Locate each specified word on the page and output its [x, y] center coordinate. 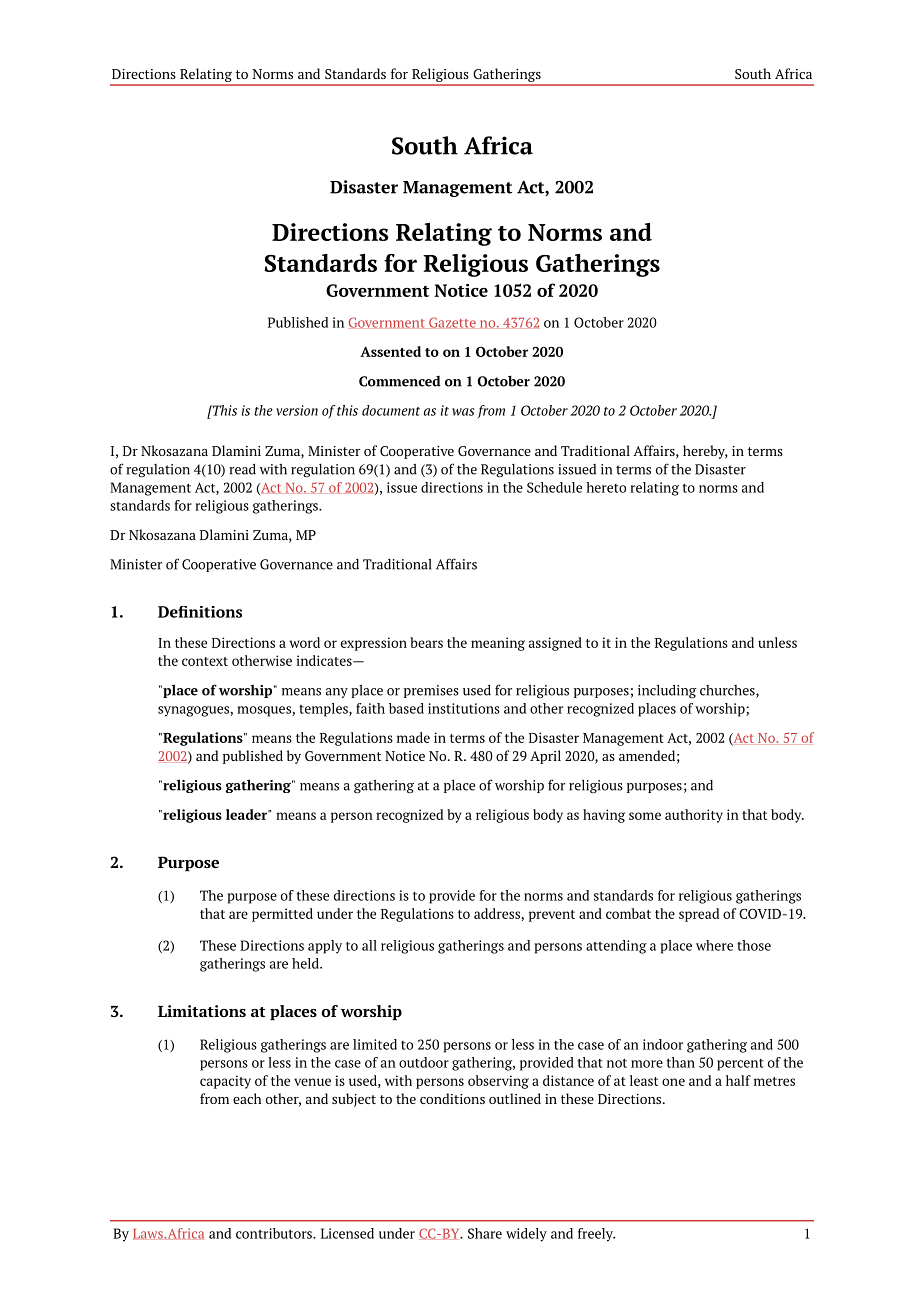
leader [248, 814]
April [545, 757]
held [306, 963]
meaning [498, 644]
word [305, 642]
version [297, 410]
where [714, 945]
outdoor [424, 1062]
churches [728, 691]
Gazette [452, 323]
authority [694, 816]
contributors [275, 1233]
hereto [606, 487]
